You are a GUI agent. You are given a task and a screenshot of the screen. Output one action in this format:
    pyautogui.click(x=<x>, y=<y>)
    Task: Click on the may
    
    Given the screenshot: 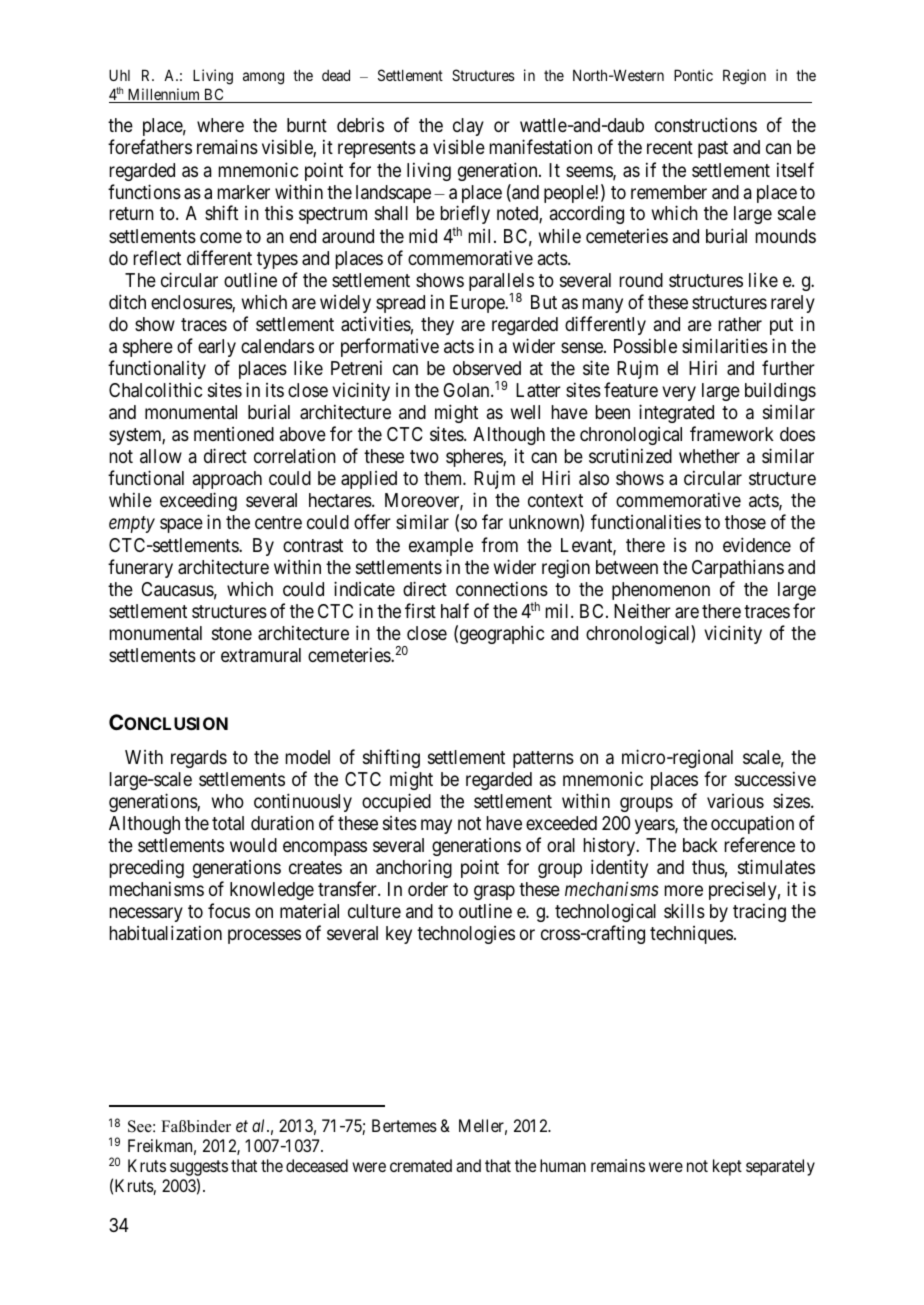 What is the action you would take?
    pyautogui.click(x=436, y=826)
